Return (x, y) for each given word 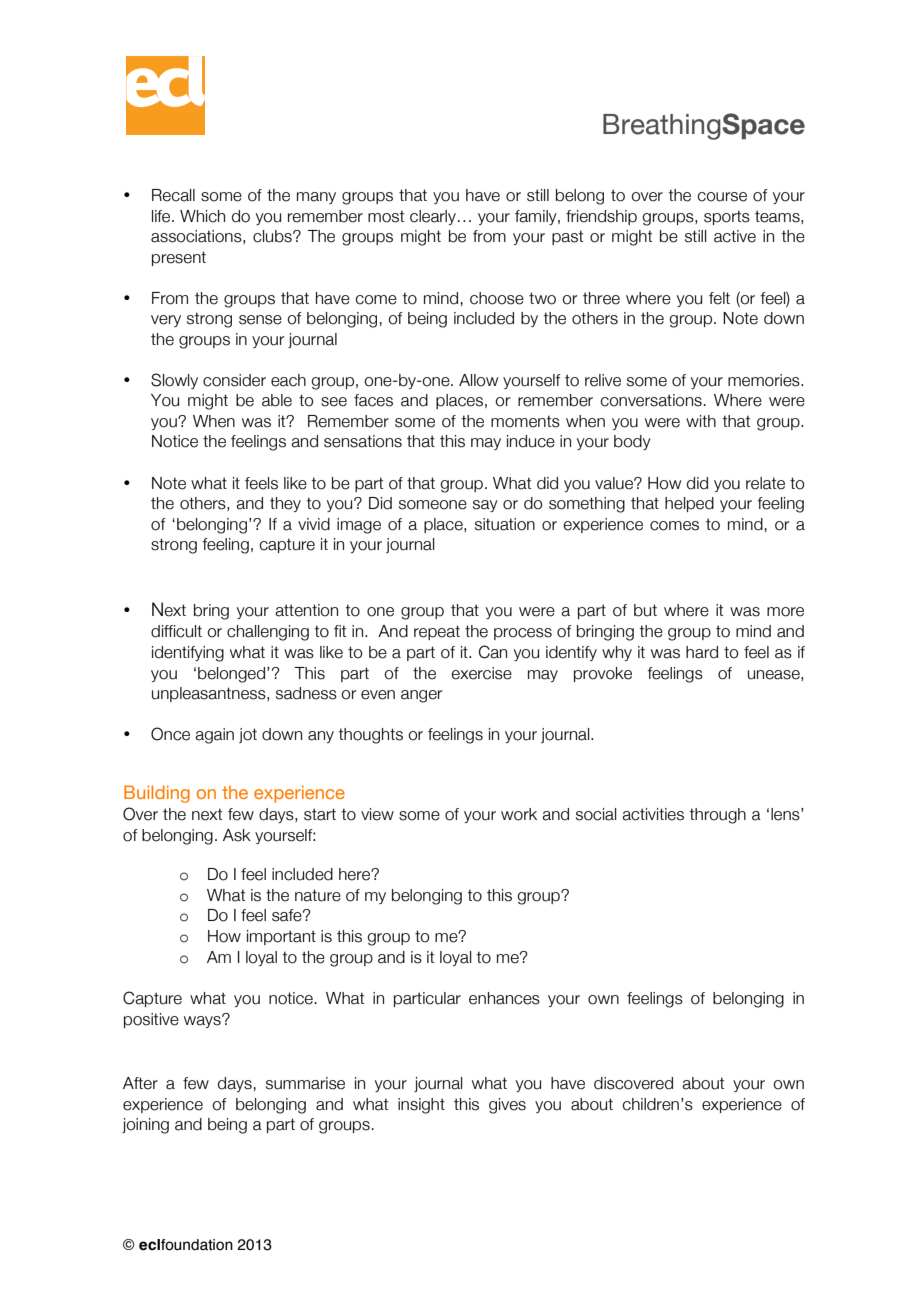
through (717, 816)
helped (689, 504)
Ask (237, 835)
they (285, 504)
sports (727, 217)
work (519, 814)
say (485, 506)
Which (202, 216)
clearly (433, 217)
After (140, 1083)
